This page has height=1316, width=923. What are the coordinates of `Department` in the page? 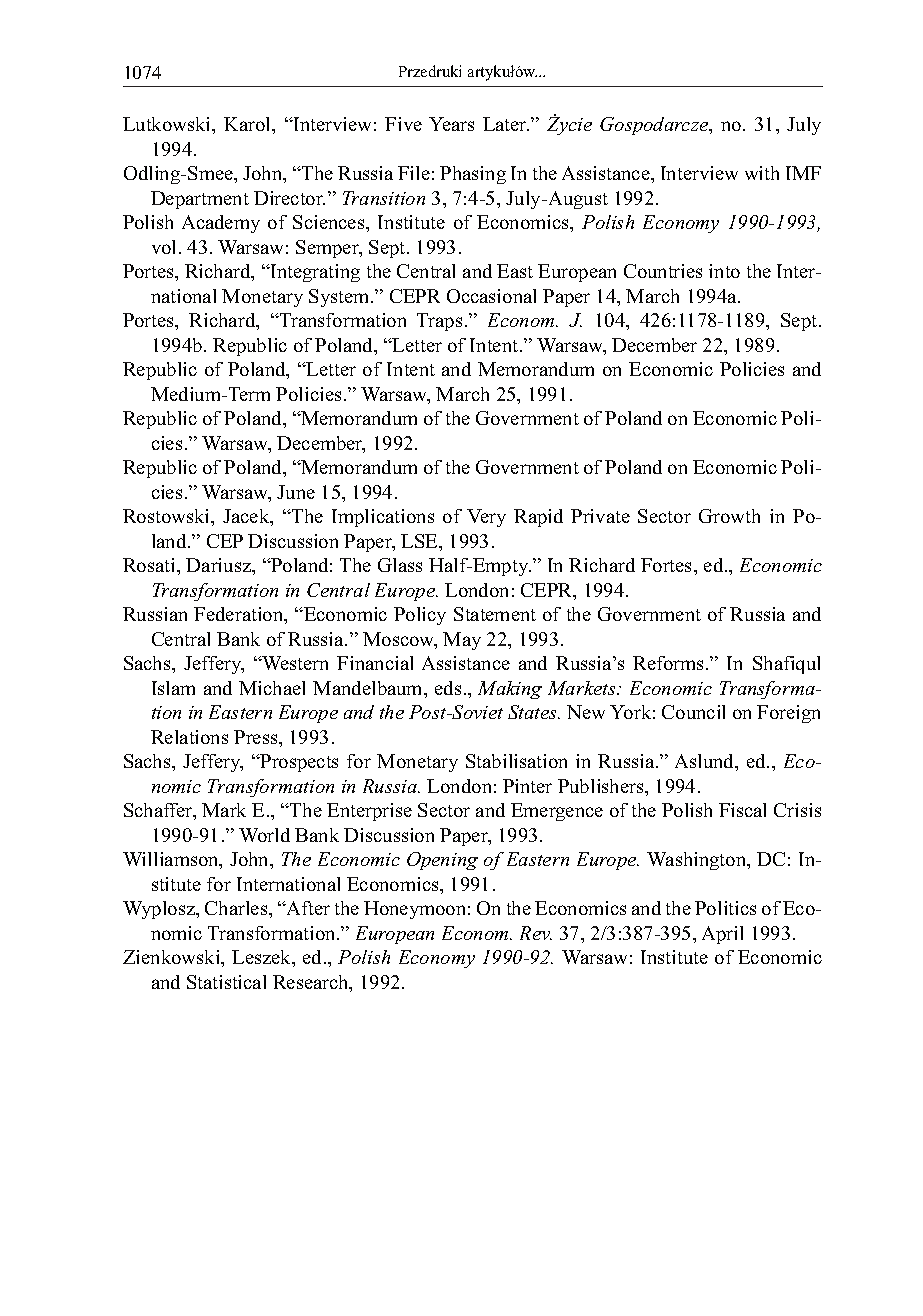 It's located at (200, 200).
